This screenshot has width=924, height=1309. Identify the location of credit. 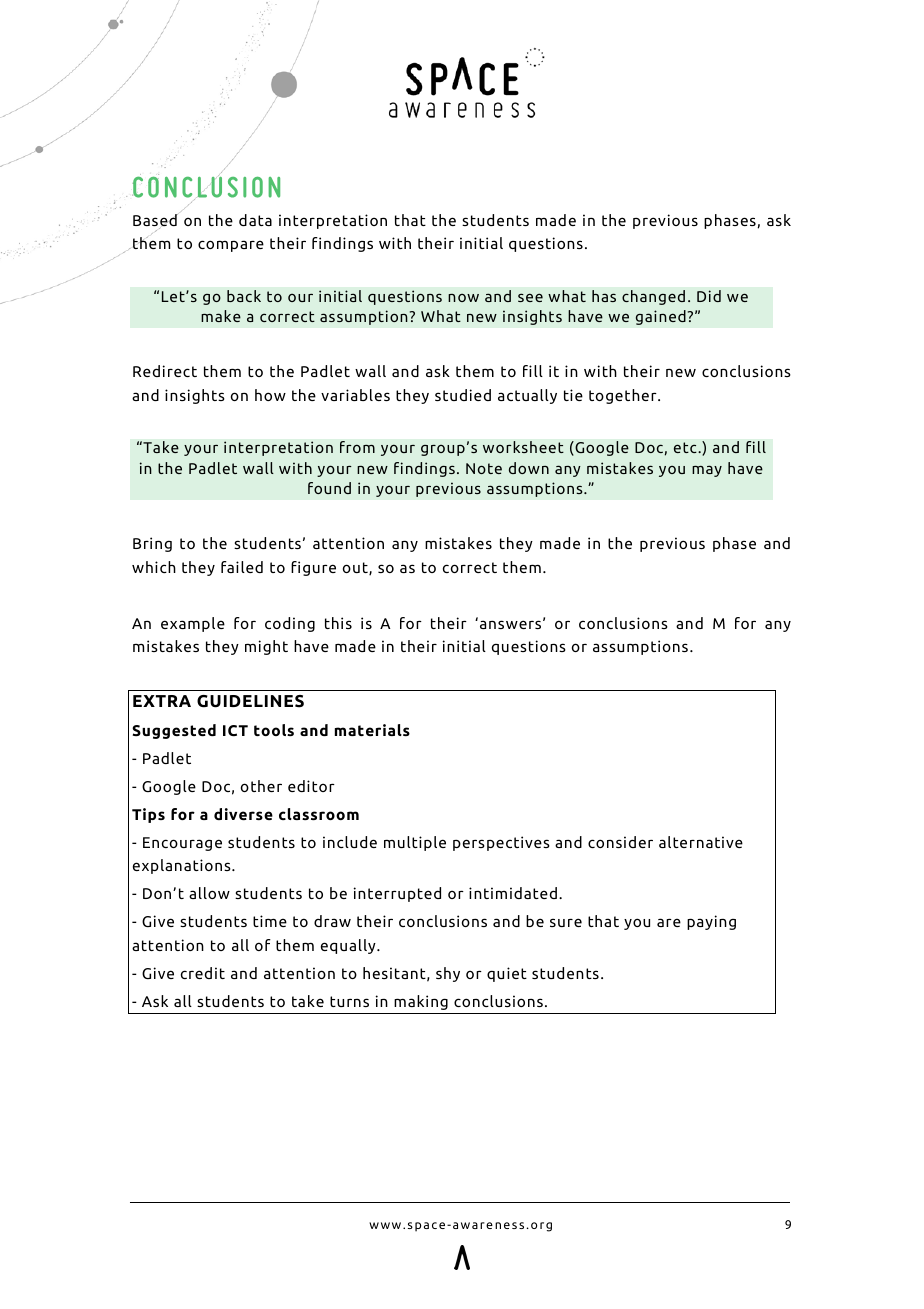
(203, 973).
